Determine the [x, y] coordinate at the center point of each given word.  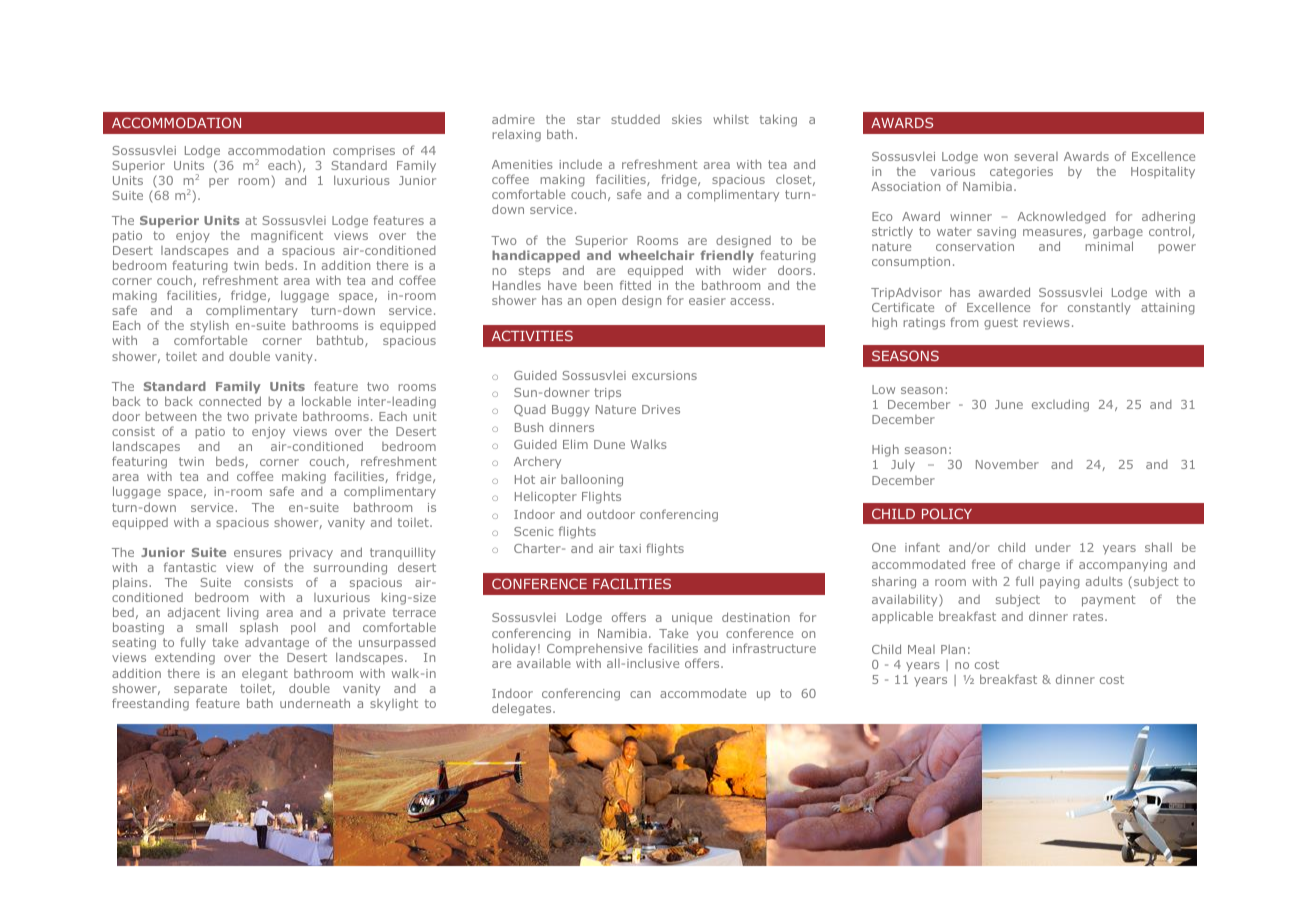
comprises [364, 153]
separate [200, 690]
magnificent [287, 236]
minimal [1109, 246]
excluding [1060, 405]
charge [1039, 566]
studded [635, 119]
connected [230, 401]
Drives [661, 409]
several [1036, 156]
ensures [258, 553]
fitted [635, 285]
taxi [630, 548]
